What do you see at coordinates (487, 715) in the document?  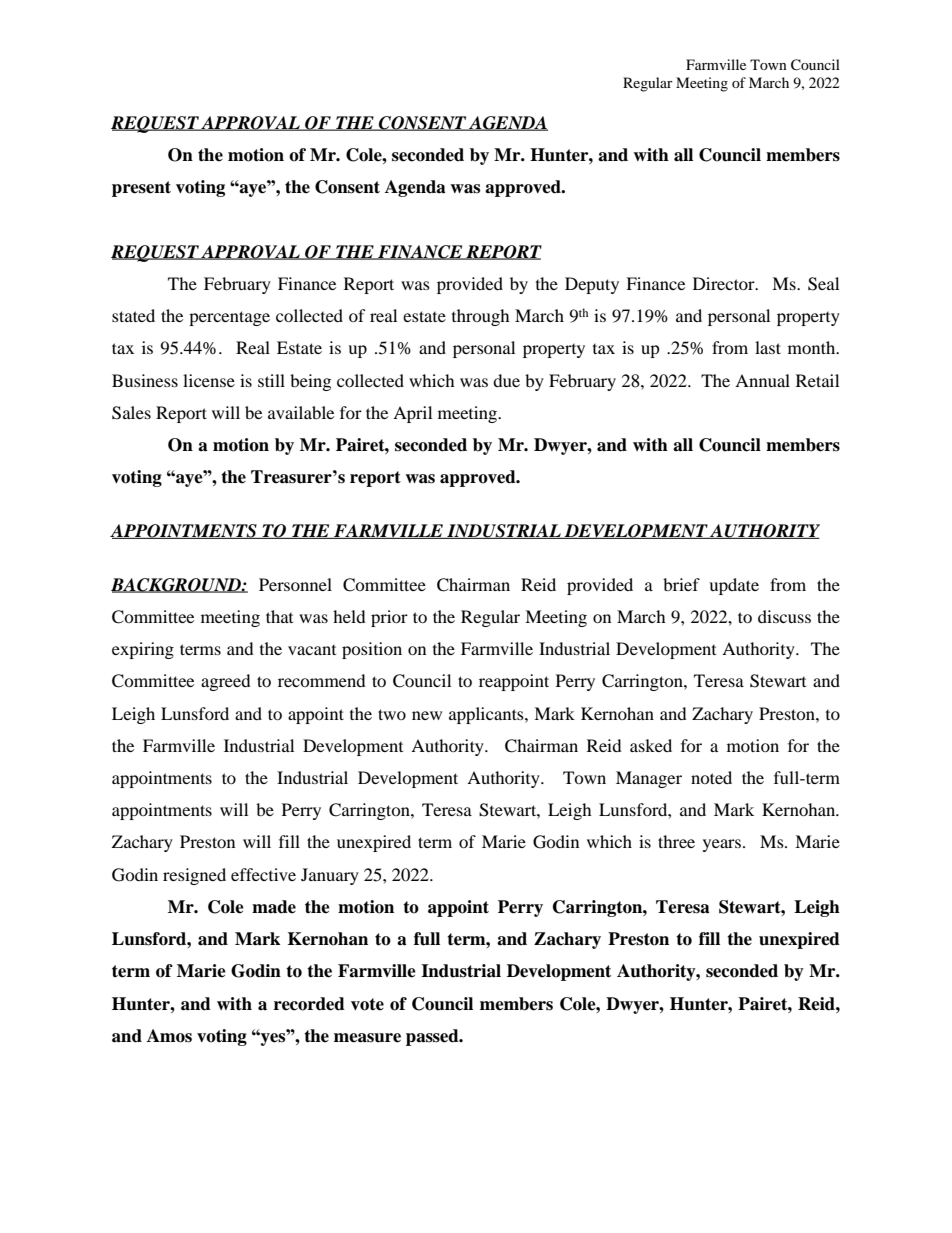 I see `applicants` at bounding box center [487, 715].
